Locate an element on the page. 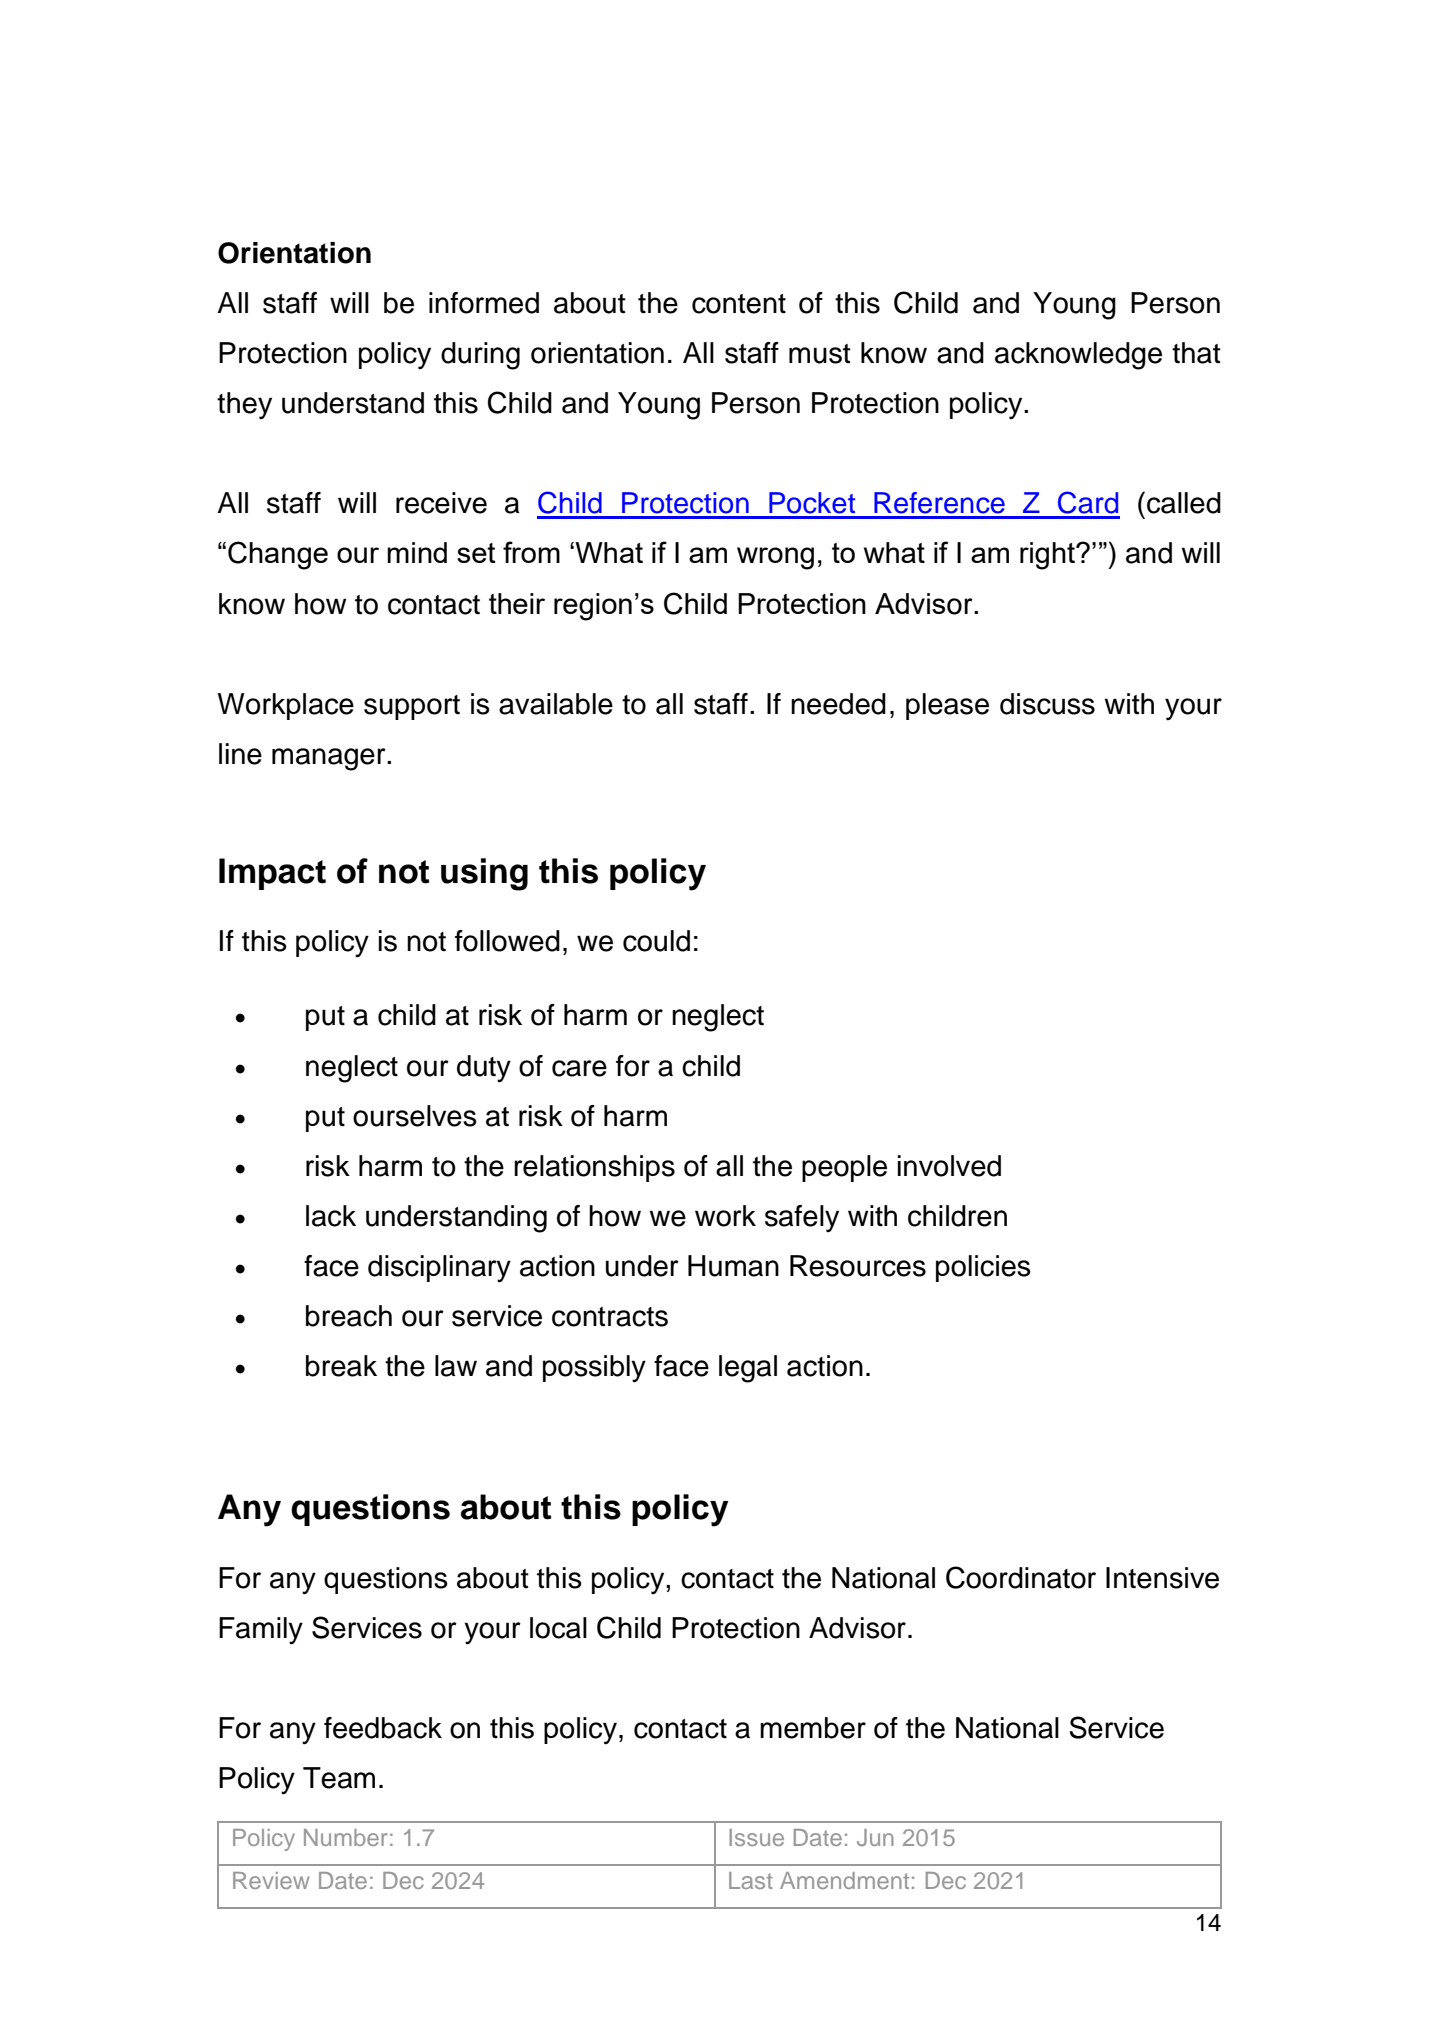  involved is located at coordinates (949, 1166).
